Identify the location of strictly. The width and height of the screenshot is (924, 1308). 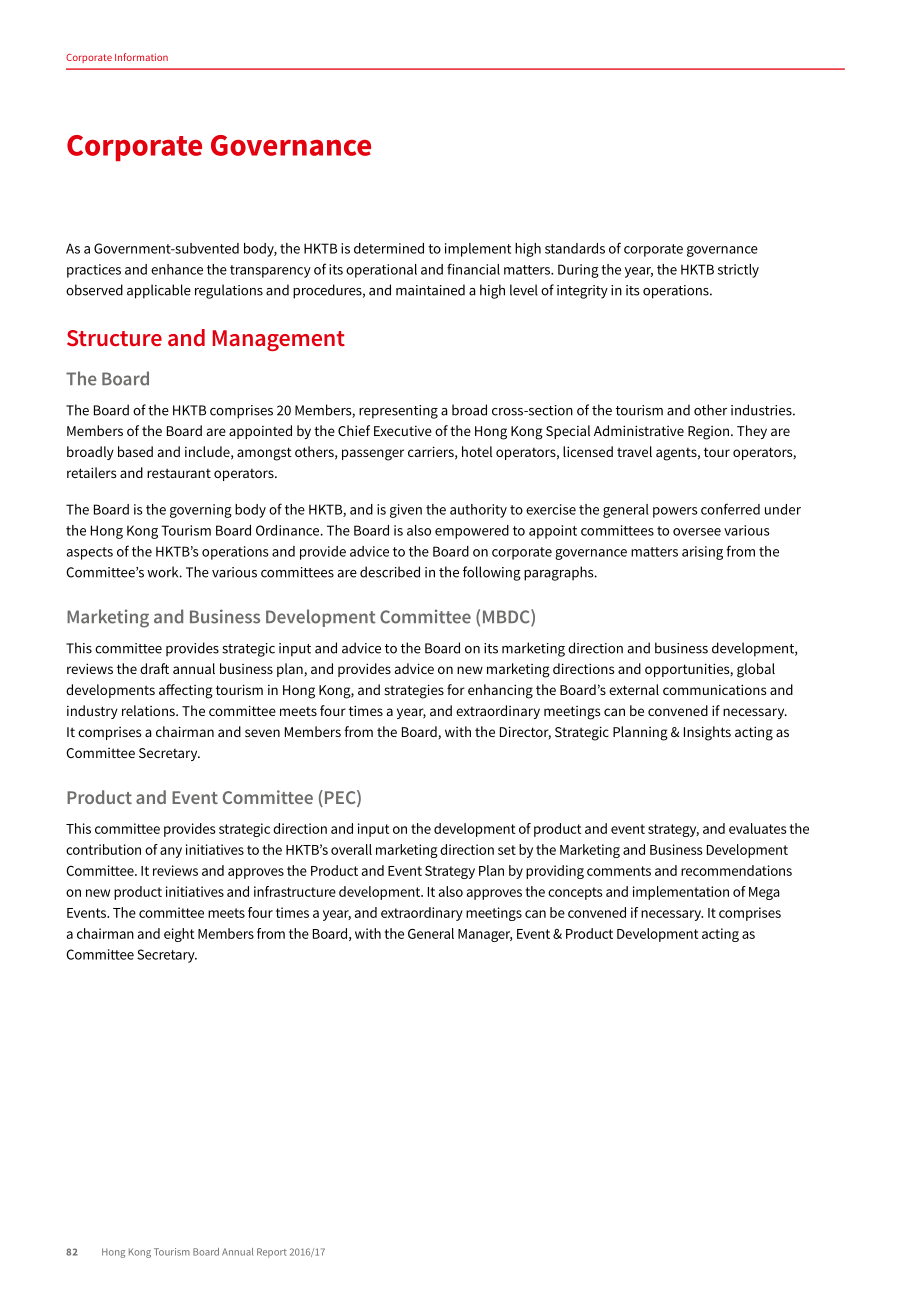
(738, 271).
